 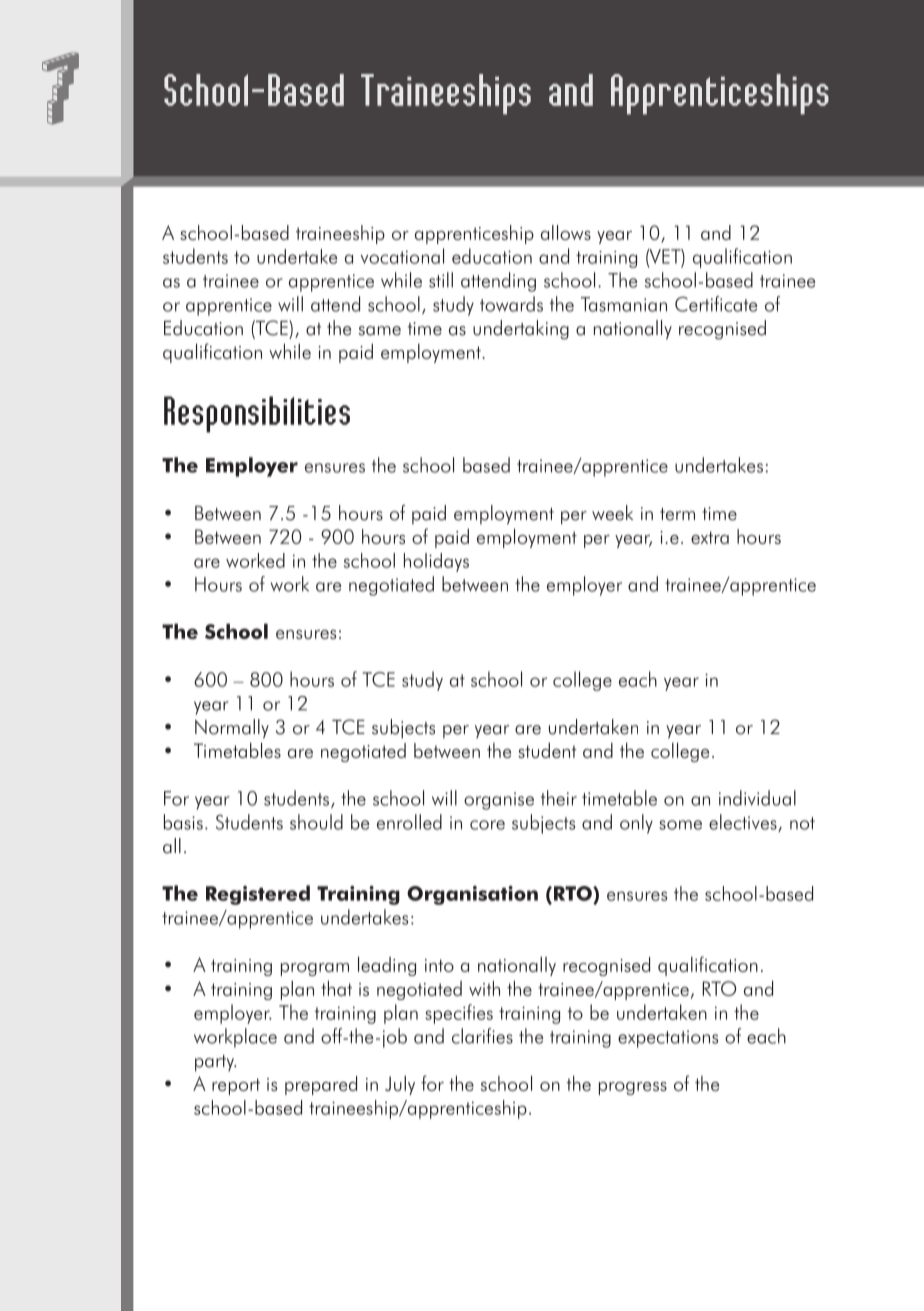 I want to click on clarifies, so click(x=482, y=1036).
